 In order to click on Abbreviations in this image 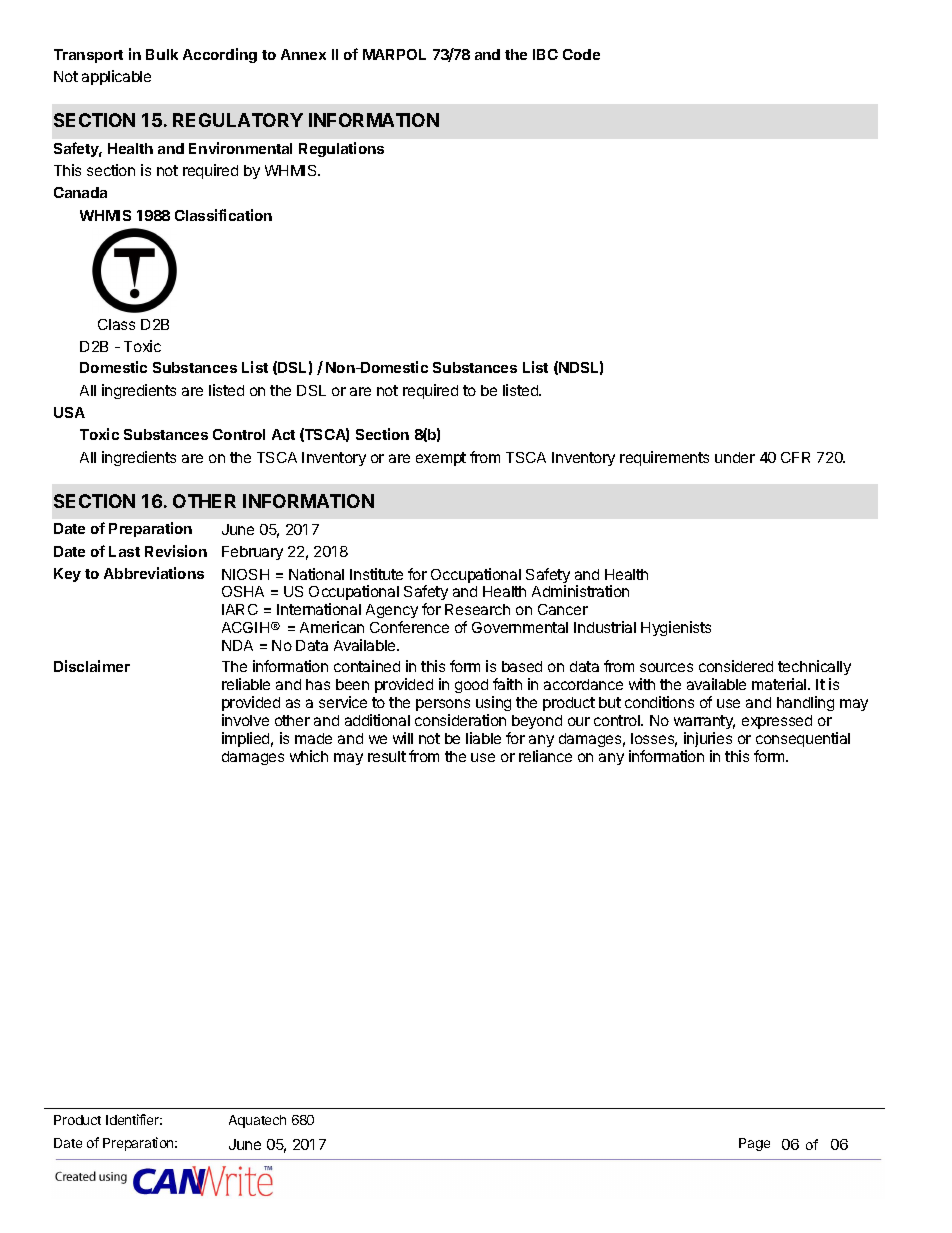, I will do `click(154, 573)`.
